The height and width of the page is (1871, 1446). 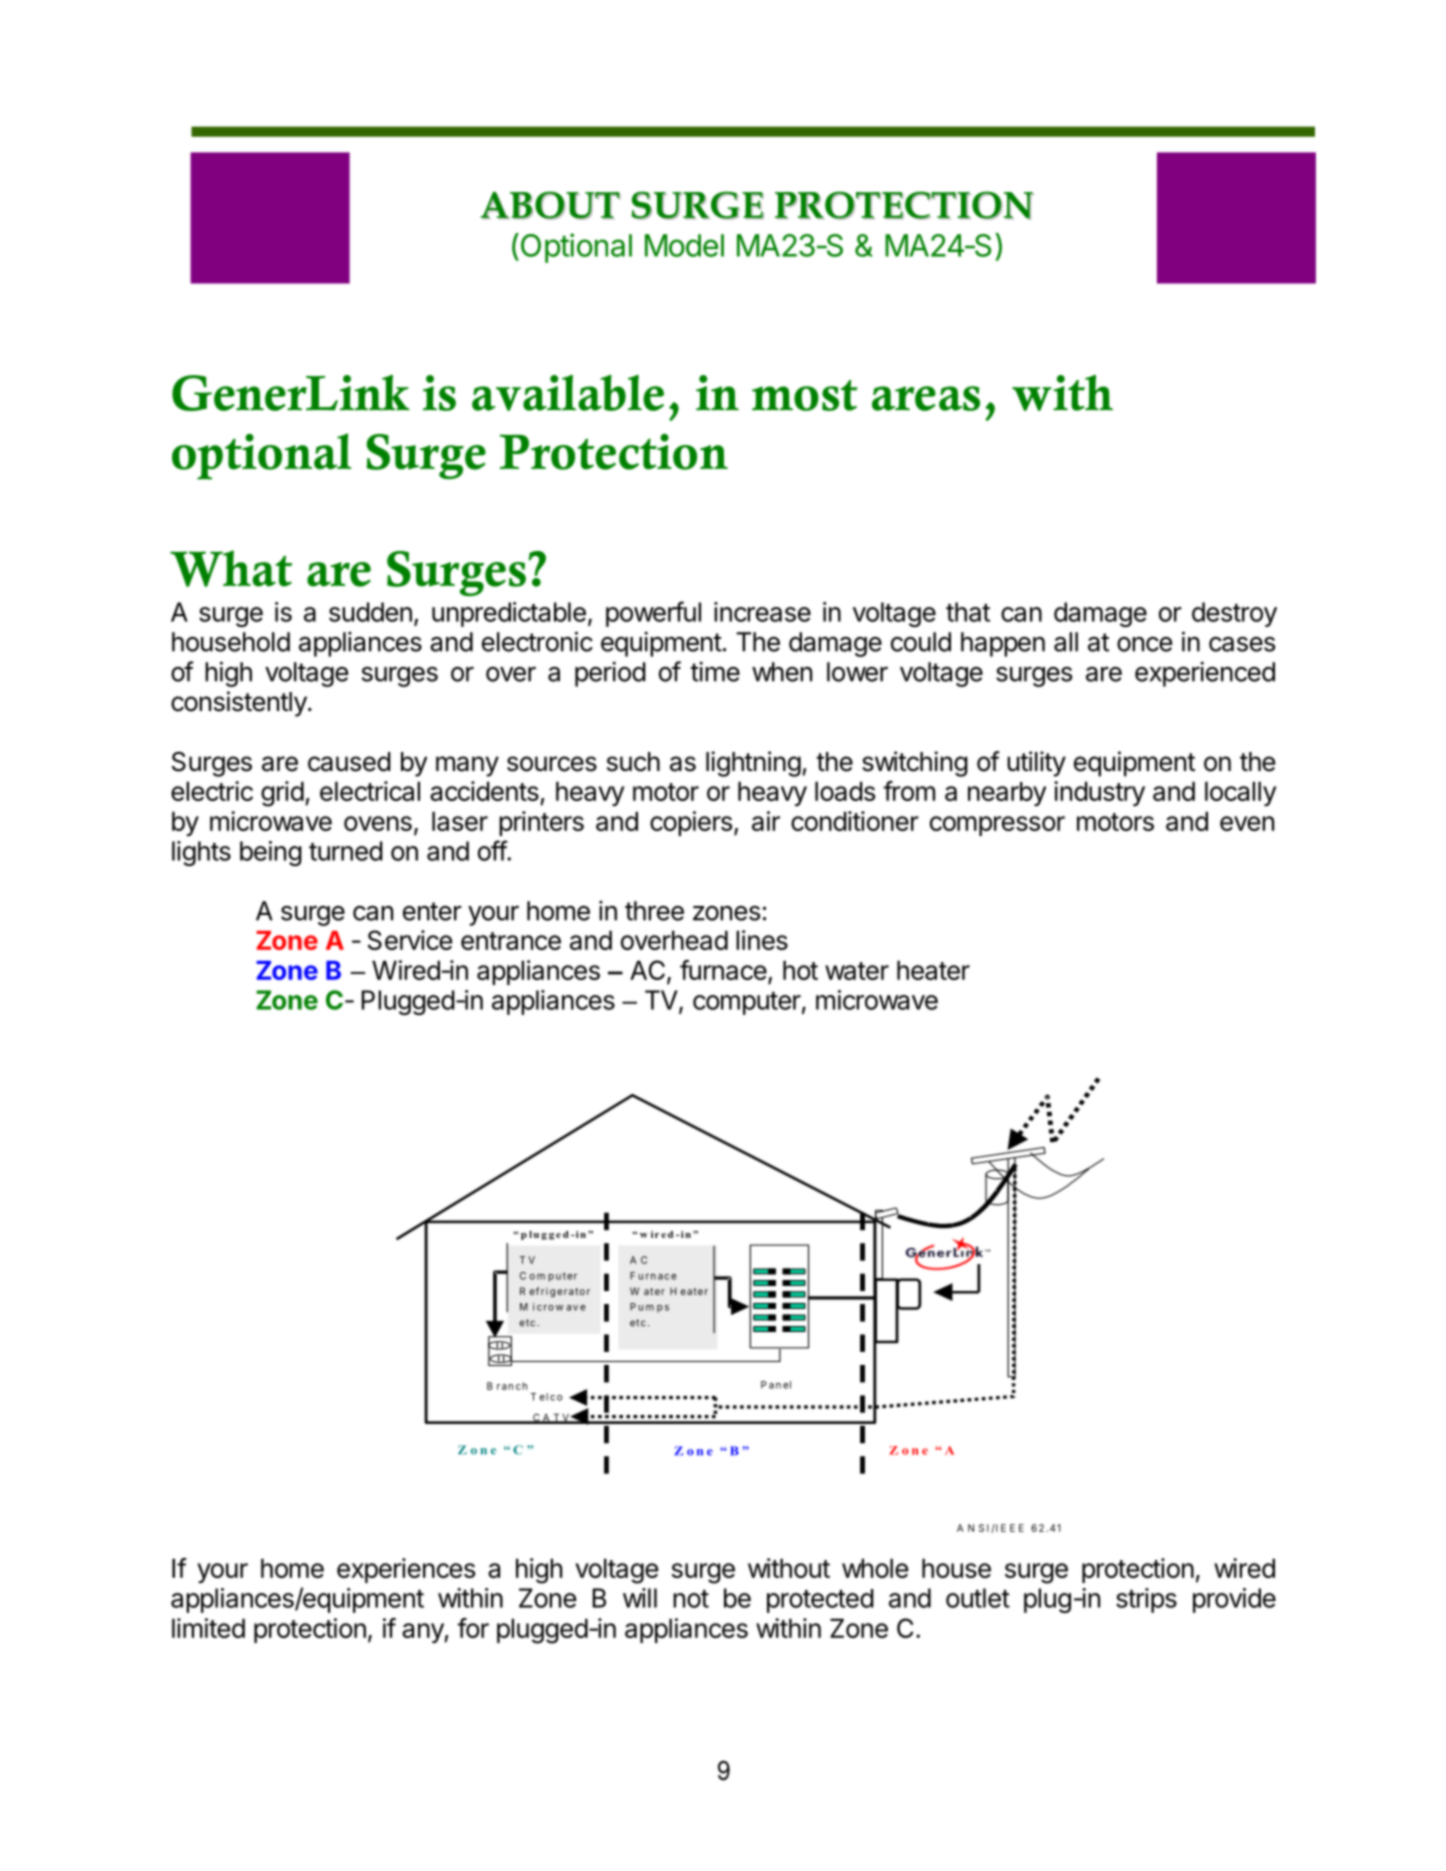 I want to click on Service, so click(x=410, y=940).
